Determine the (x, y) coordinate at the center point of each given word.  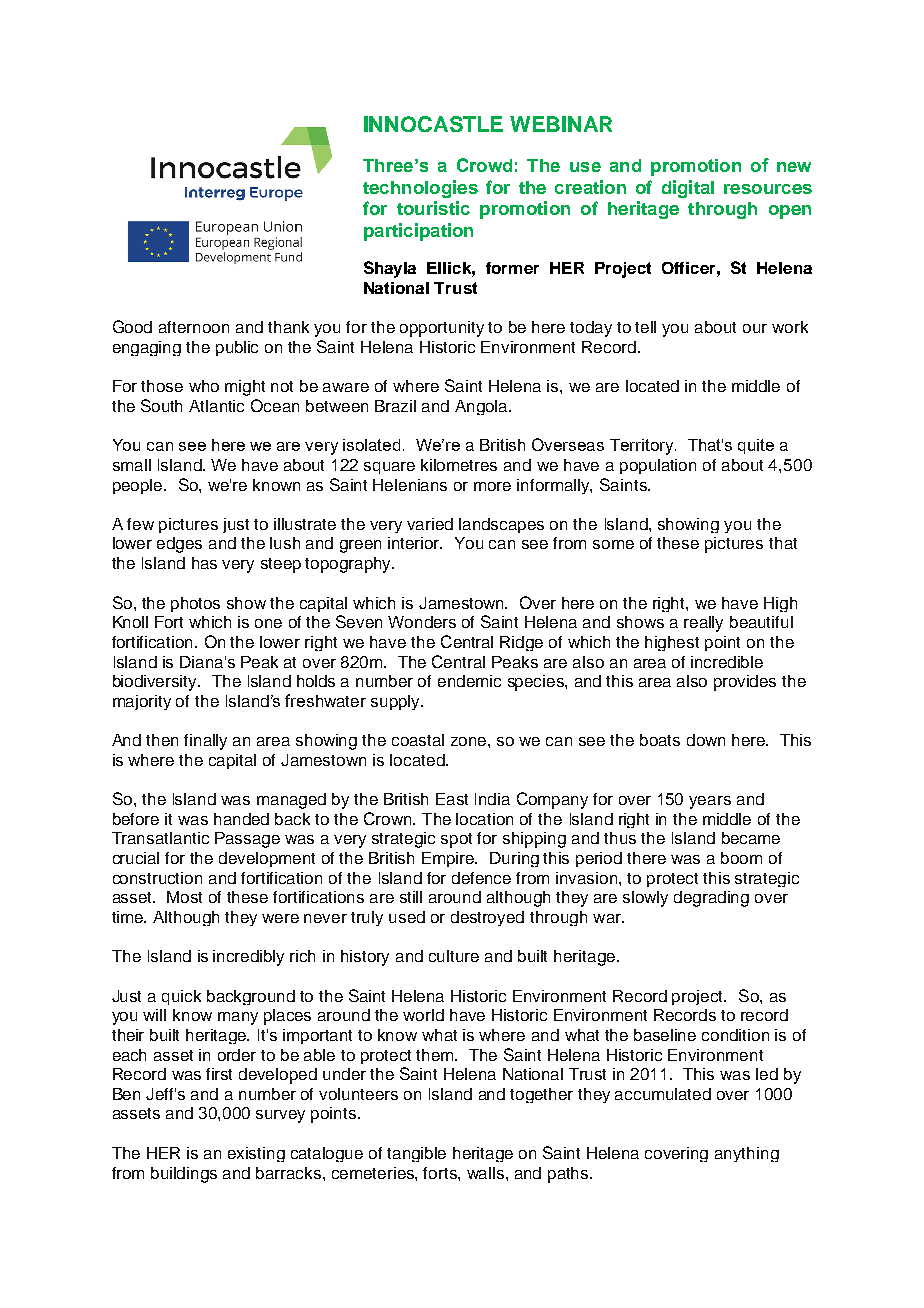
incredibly (248, 958)
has (204, 563)
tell (645, 327)
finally (205, 742)
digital (688, 189)
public (237, 348)
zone (470, 741)
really (703, 624)
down (706, 740)
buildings (184, 1175)
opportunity (442, 329)
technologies (420, 189)
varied (430, 524)
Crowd (484, 165)
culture (454, 956)
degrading (711, 899)
